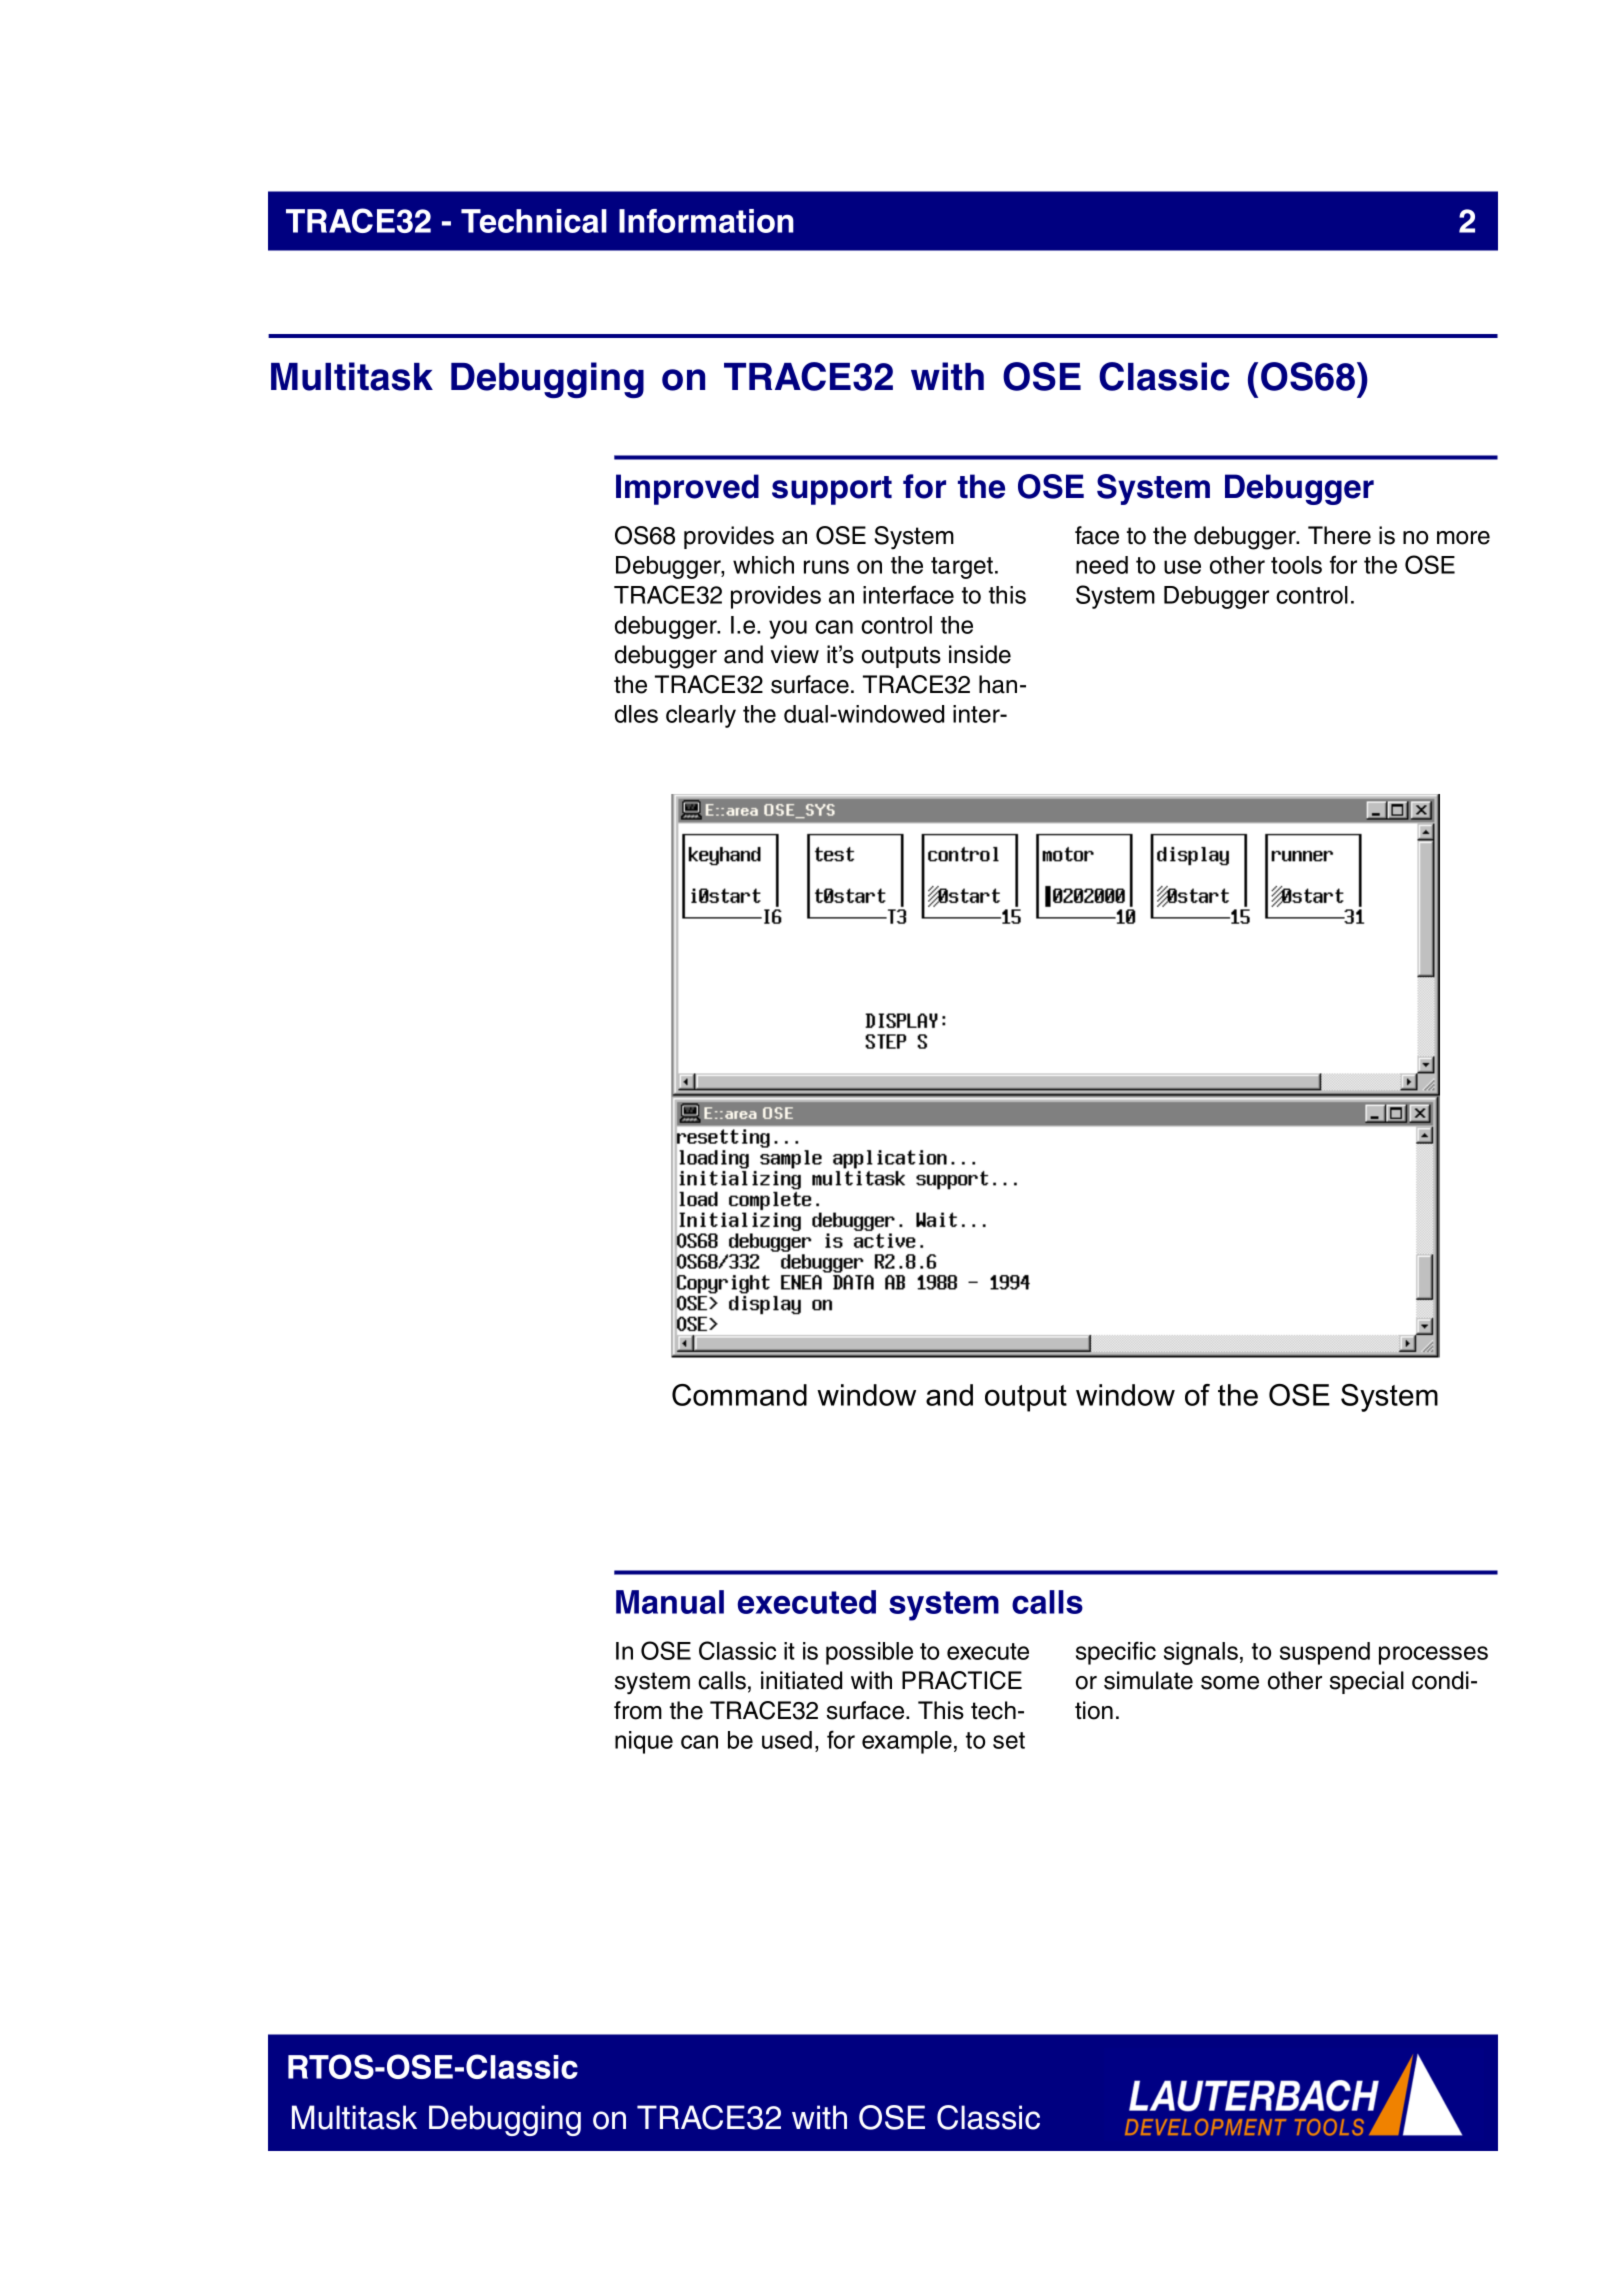 Image resolution: width=1612 pixels, height=2281 pixels. Describe the element at coordinates (1339, 535) in the screenshot. I see `There` at that location.
